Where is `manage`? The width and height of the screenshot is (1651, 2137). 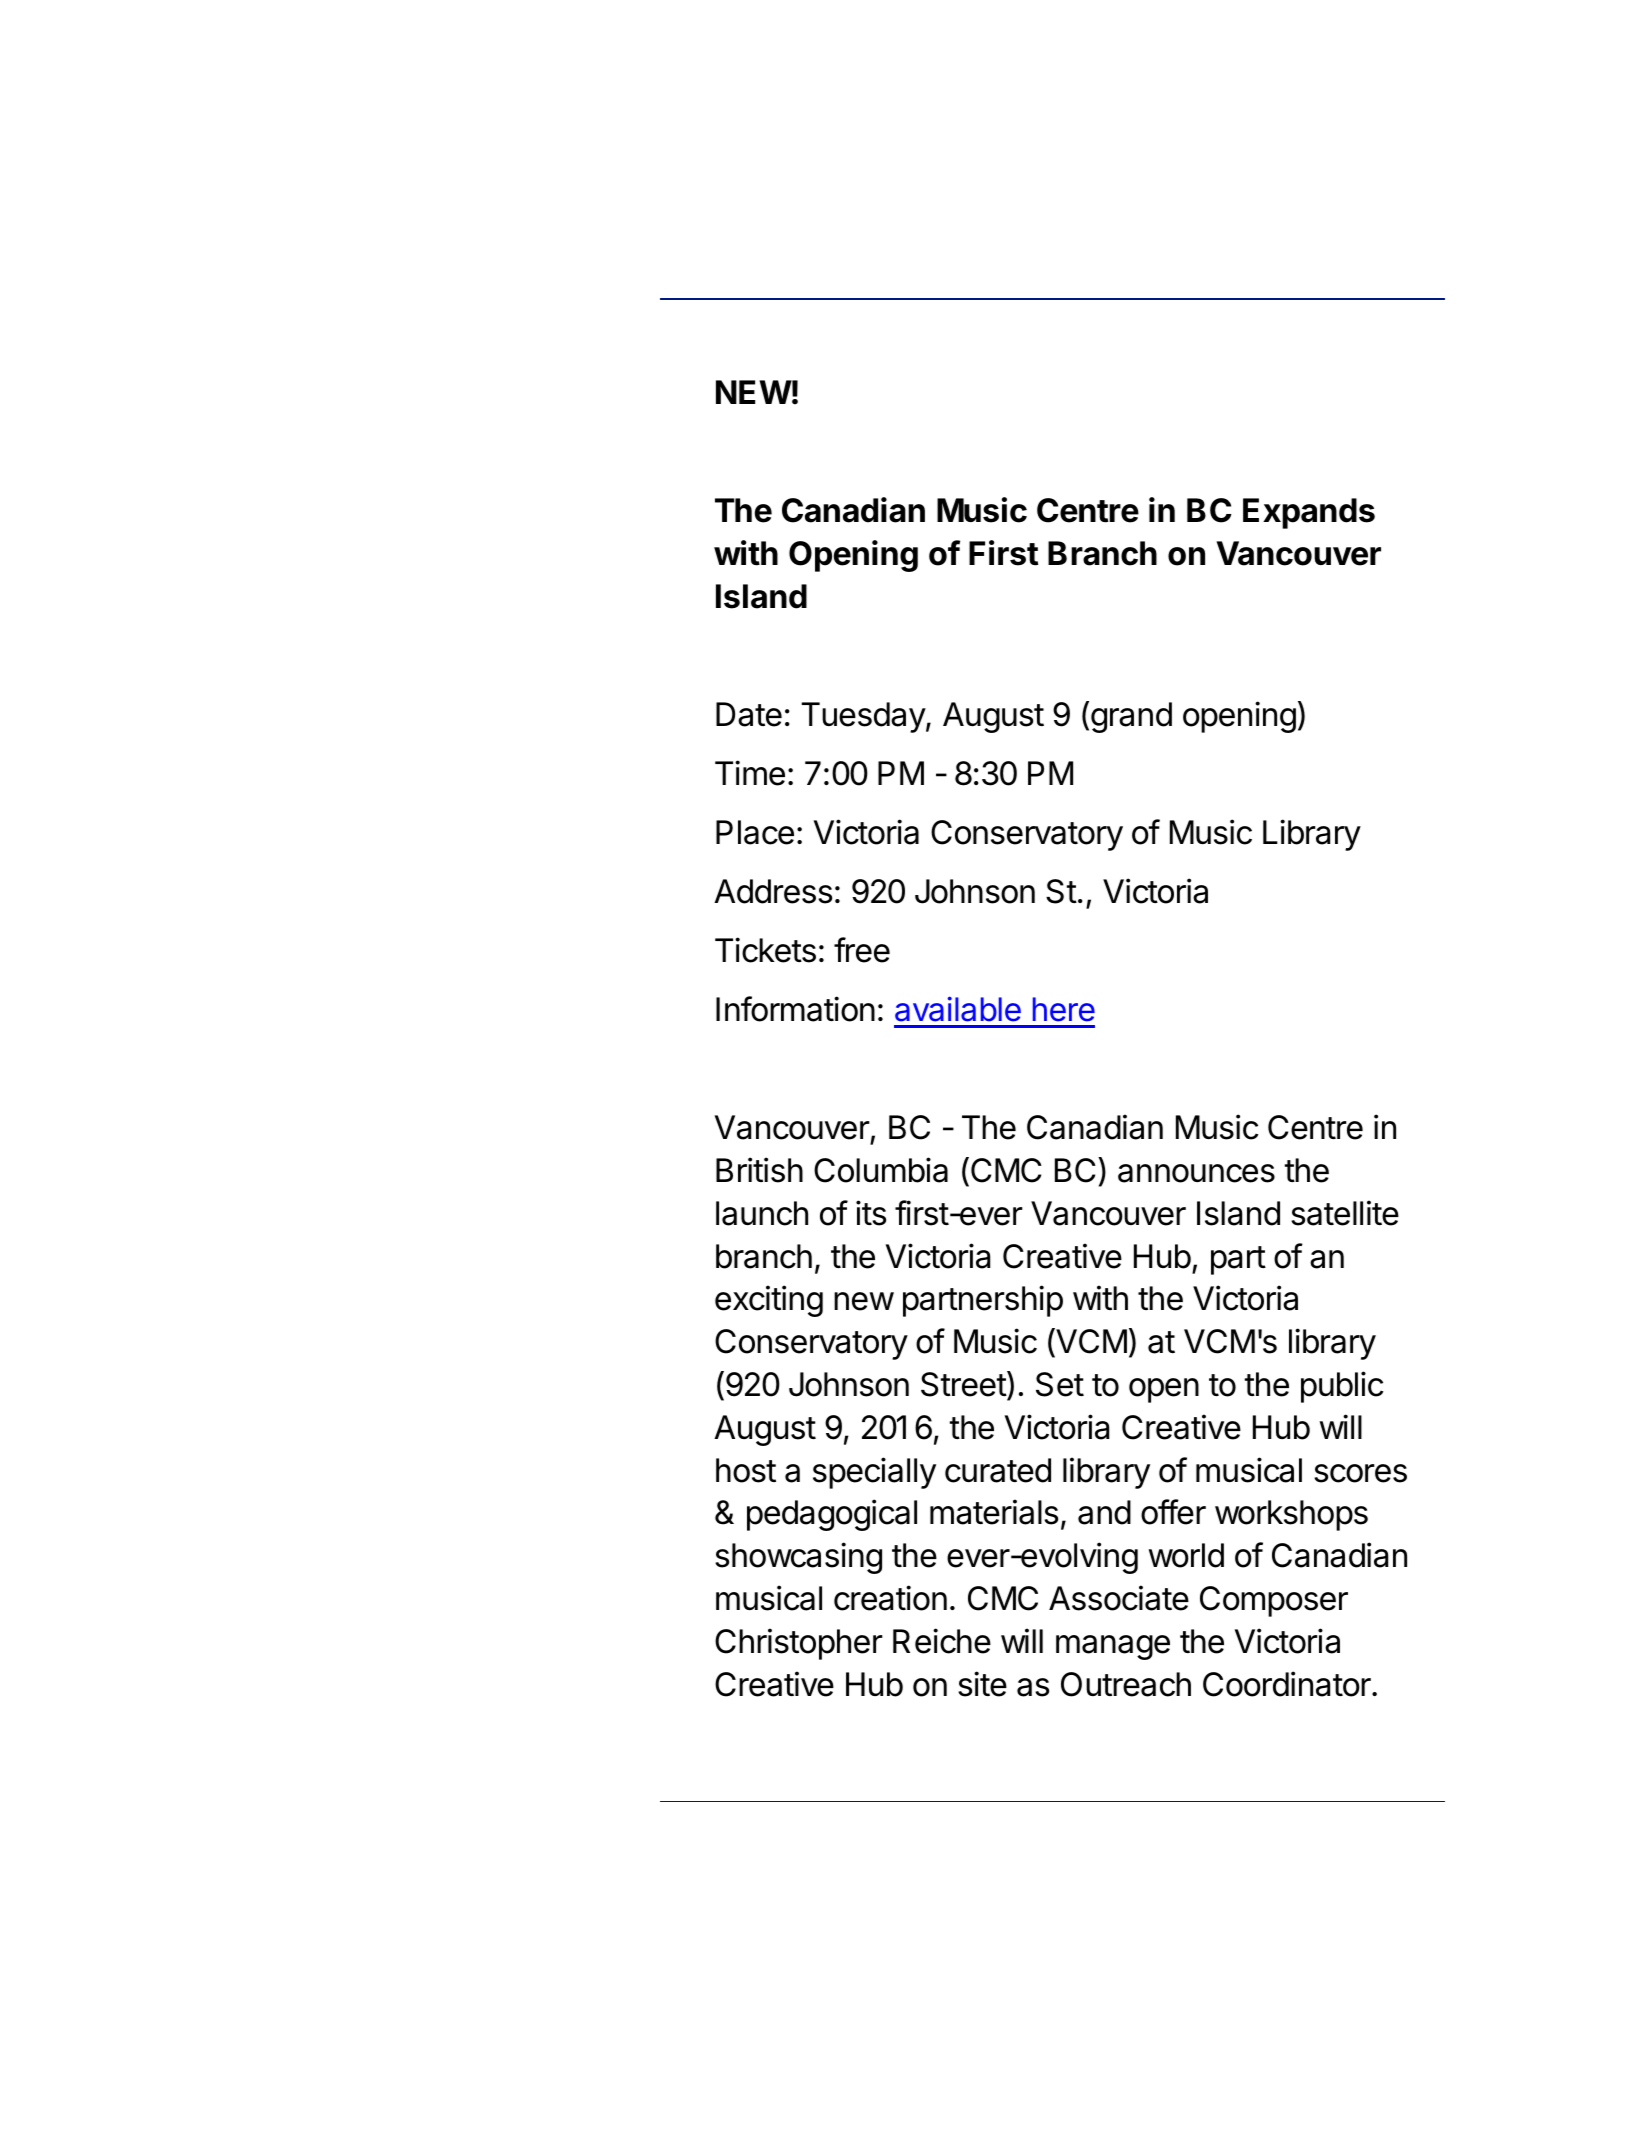
manage is located at coordinates (1113, 1647).
